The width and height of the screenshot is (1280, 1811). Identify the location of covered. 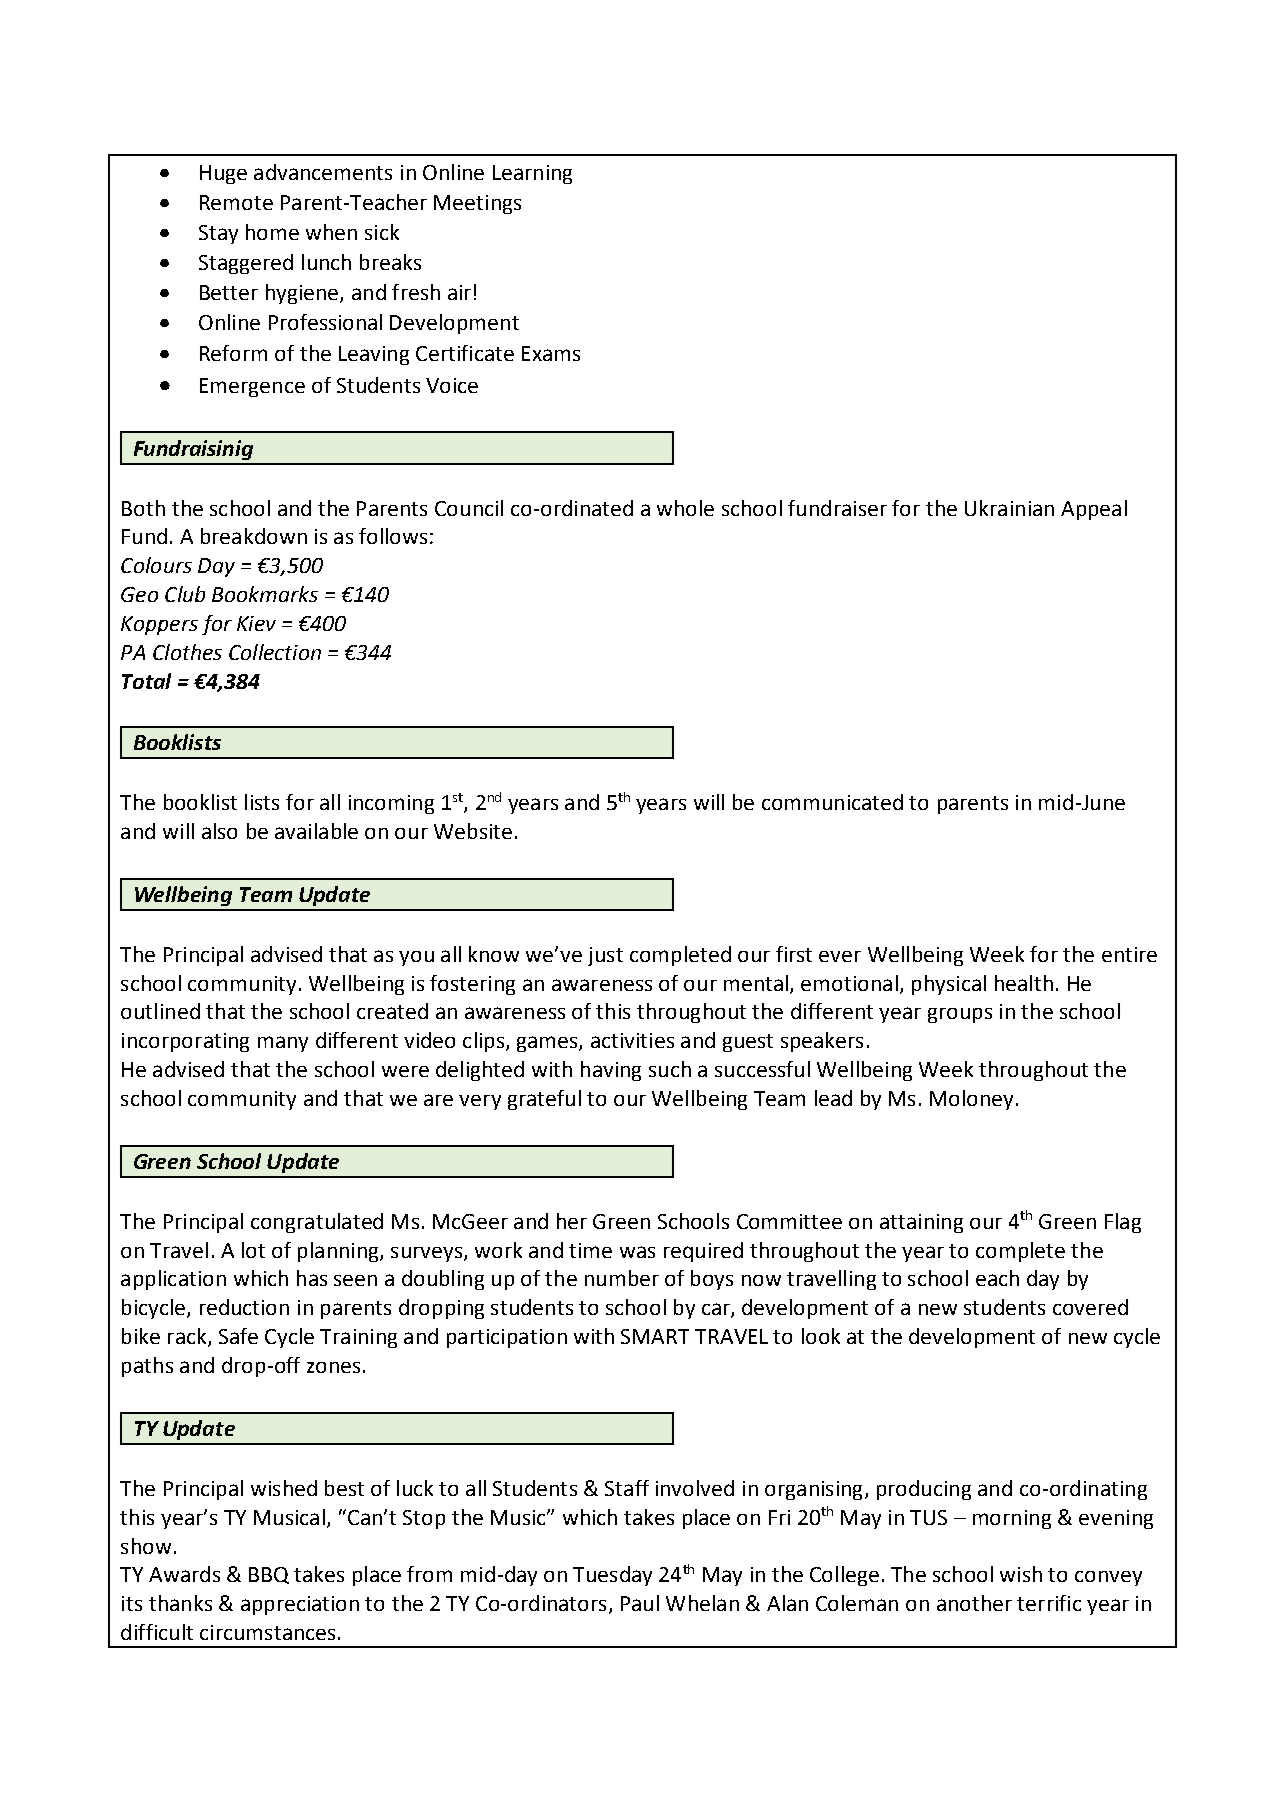
(1090, 1307).
